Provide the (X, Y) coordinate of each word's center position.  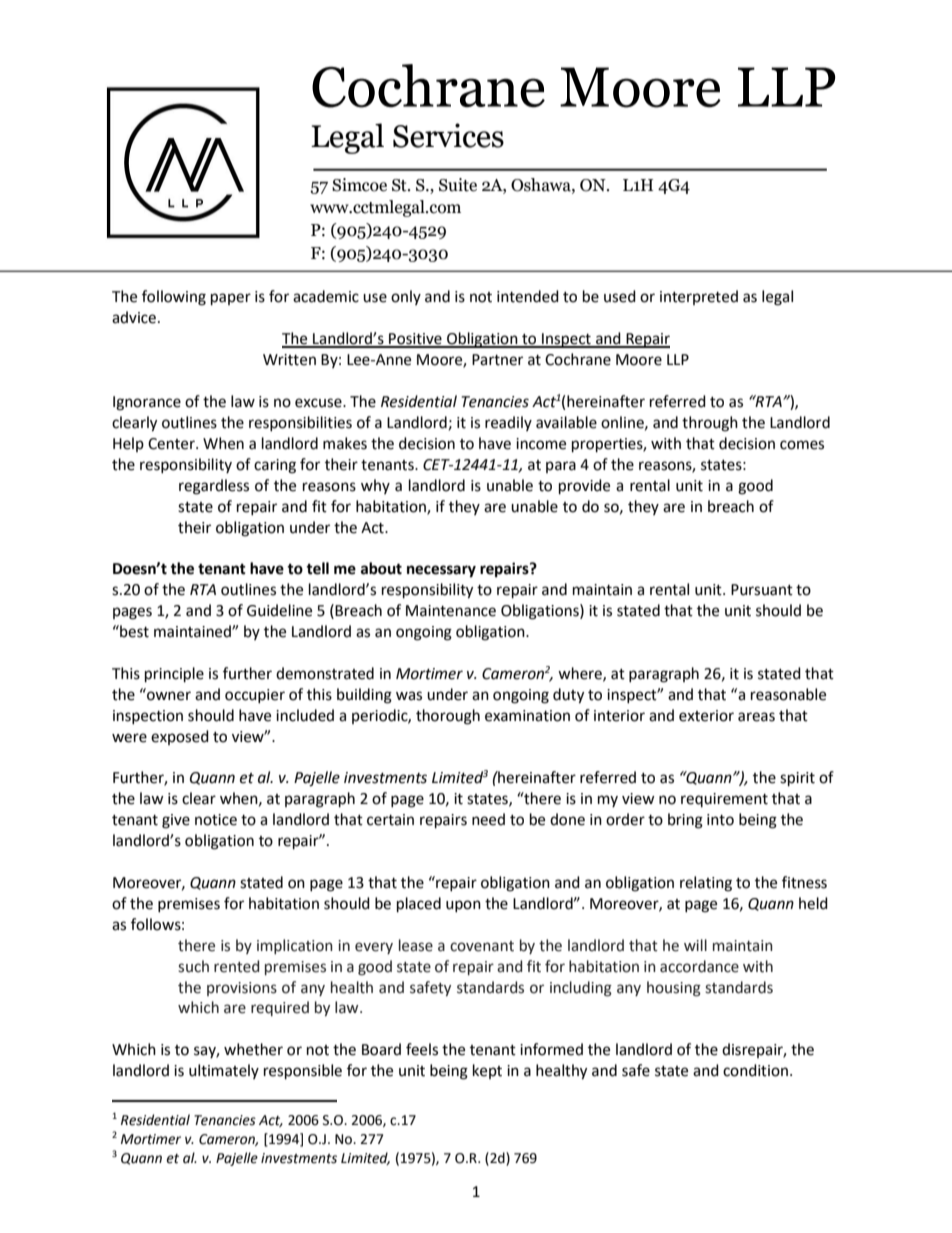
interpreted (699, 297)
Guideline (279, 610)
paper (231, 299)
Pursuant (762, 590)
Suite (458, 185)
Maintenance (451, 611)
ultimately (224, 1071)
